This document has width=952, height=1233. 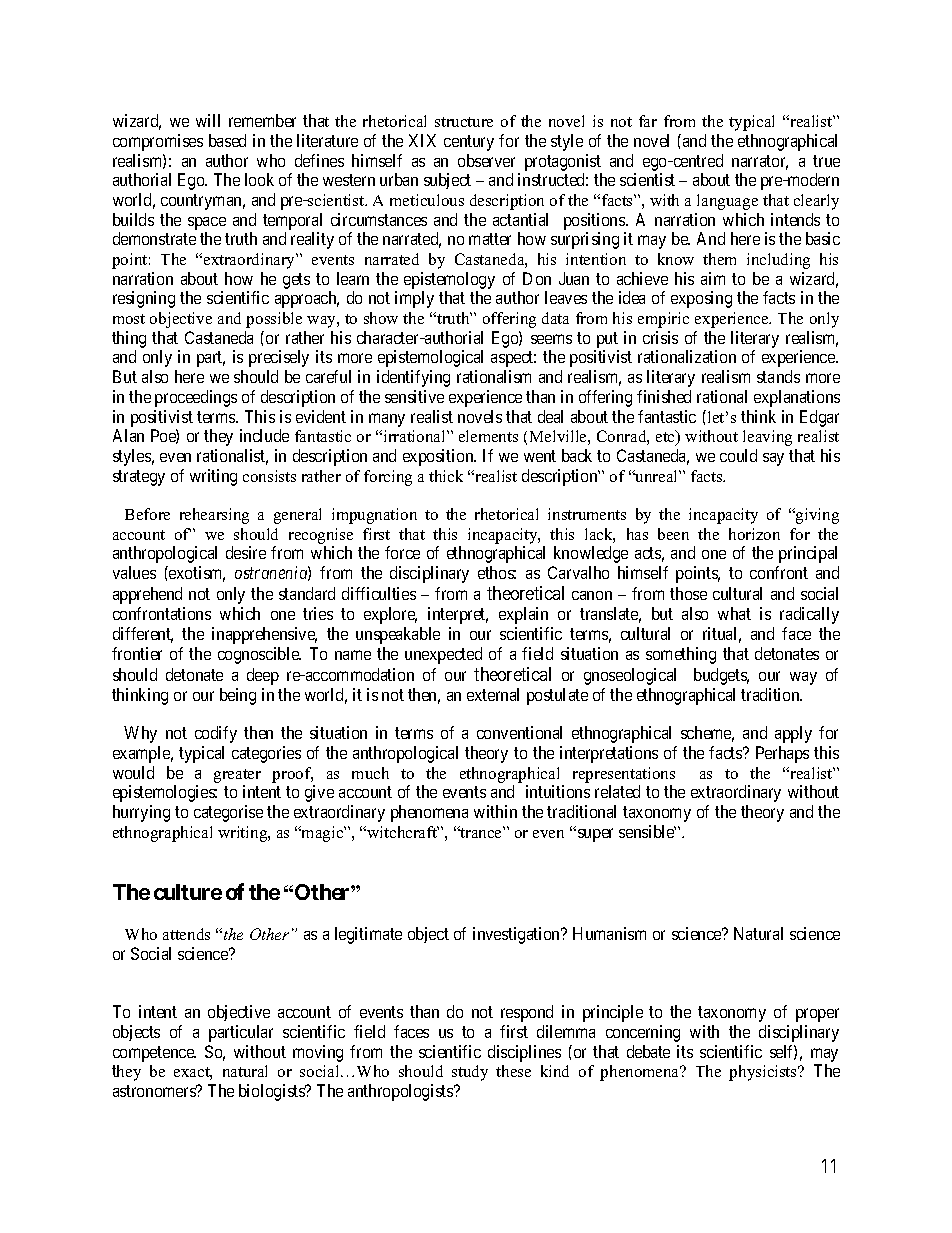 I want to click on competence, so click(x=154, y=1054).
